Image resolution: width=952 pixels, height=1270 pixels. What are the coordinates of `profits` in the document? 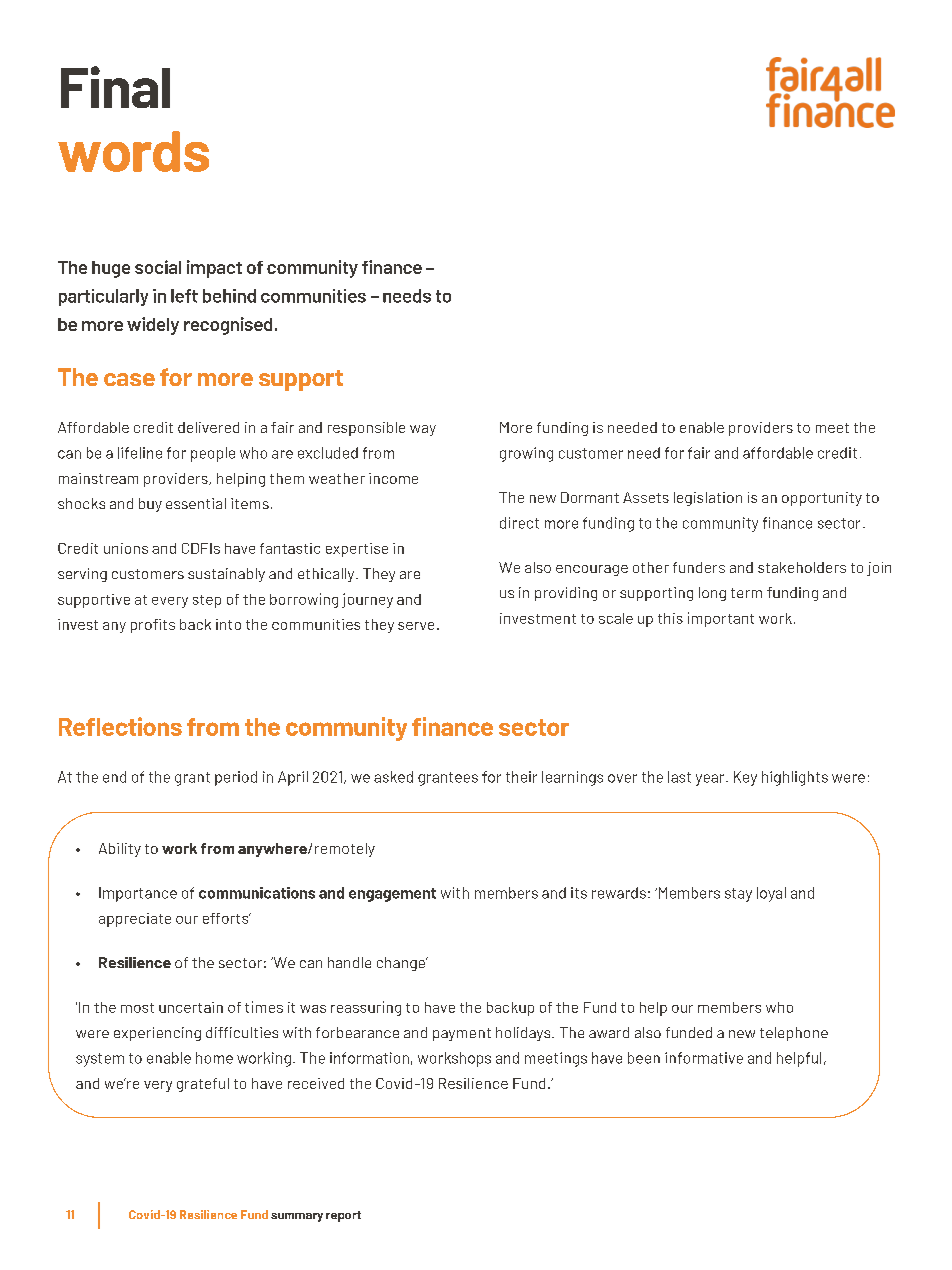 It's located at (153, 626).
